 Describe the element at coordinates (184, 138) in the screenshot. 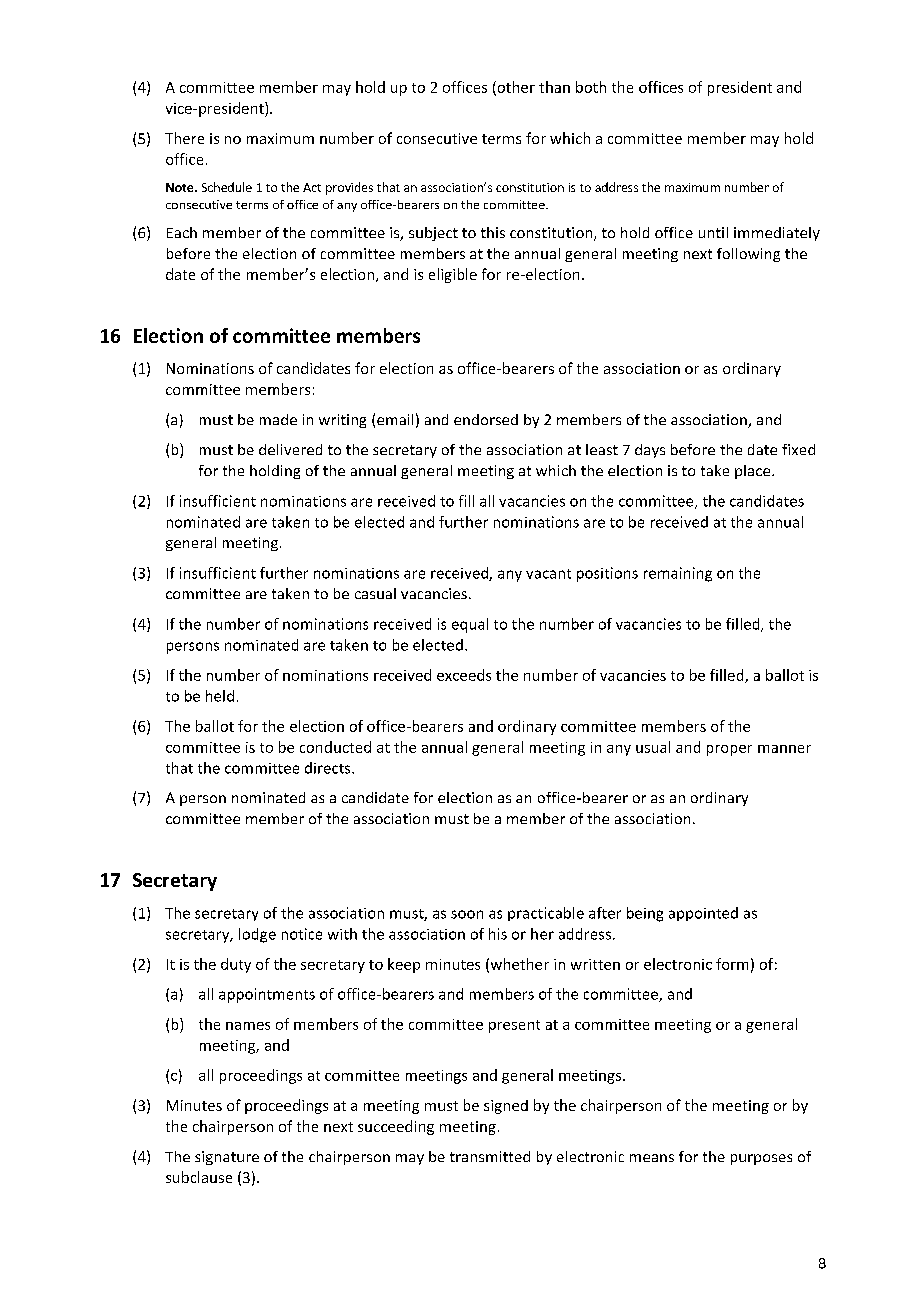

I see `There` at that location.
